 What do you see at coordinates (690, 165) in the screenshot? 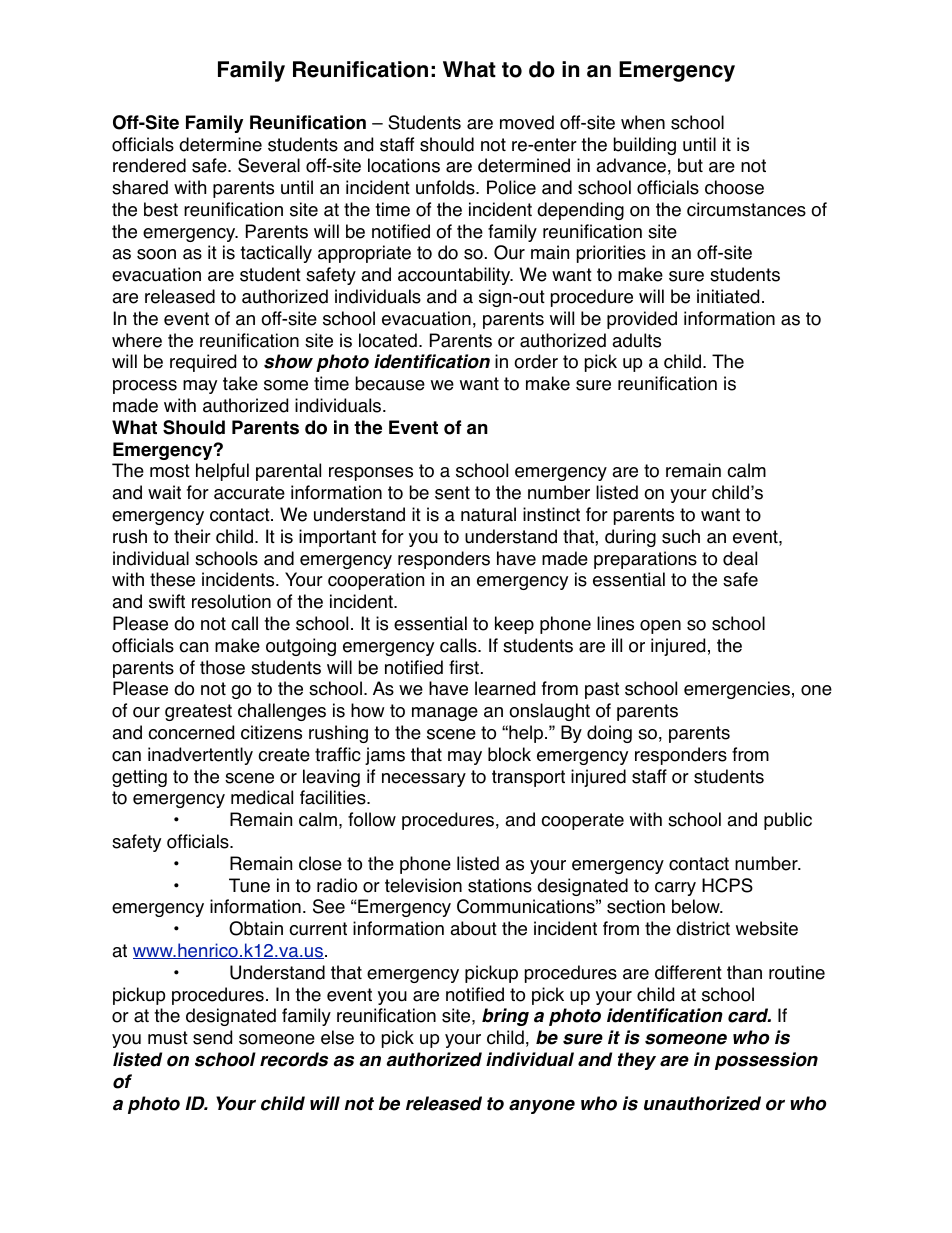
I see `but` at bounding box center [690, 165].
